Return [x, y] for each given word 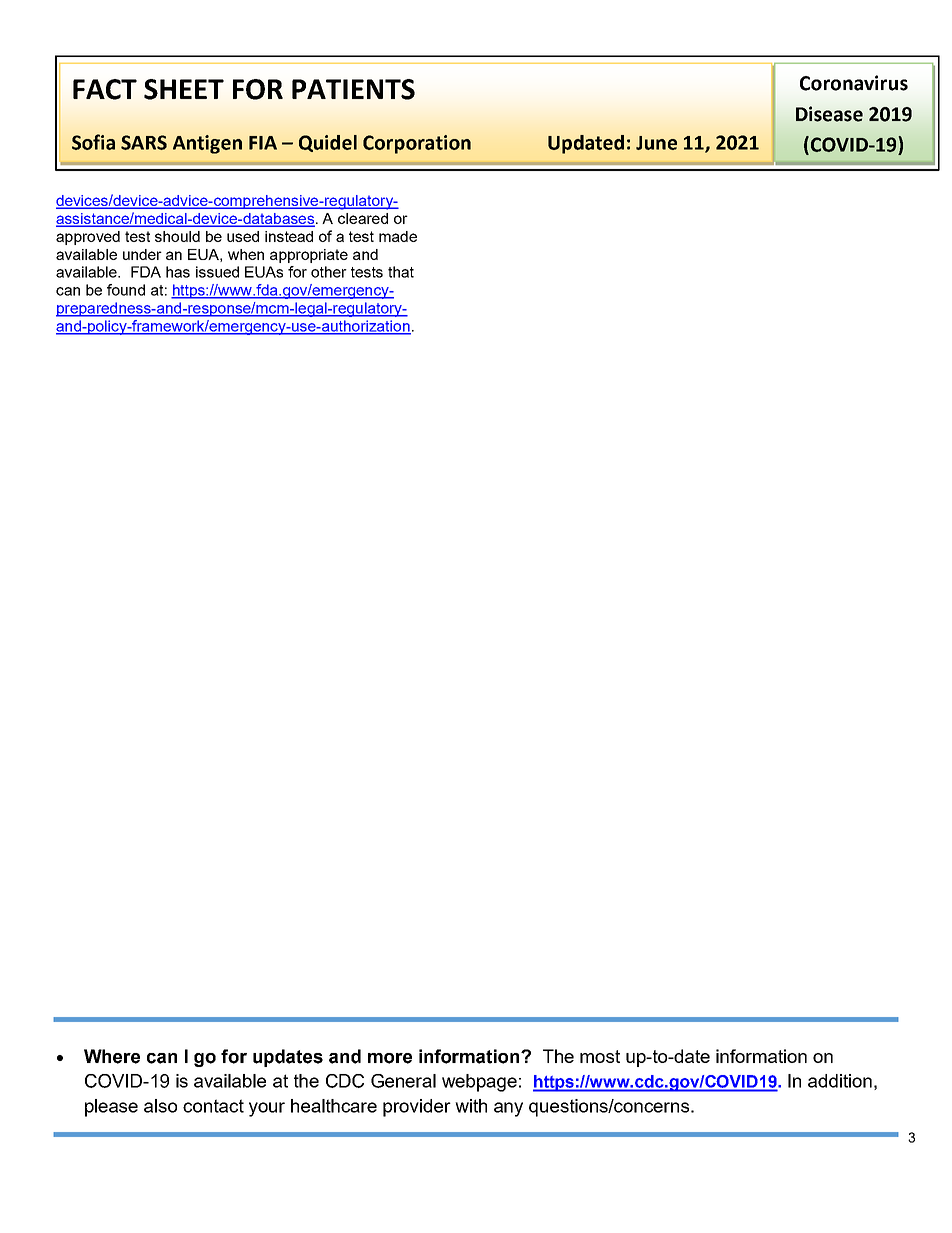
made [398, 236]
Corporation [417, 144]
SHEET [184, 89]
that [401, 272]
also [160, 1106]
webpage [479, 1083]
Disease [829, 114]
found [126, 290]
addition [840, 1081]
